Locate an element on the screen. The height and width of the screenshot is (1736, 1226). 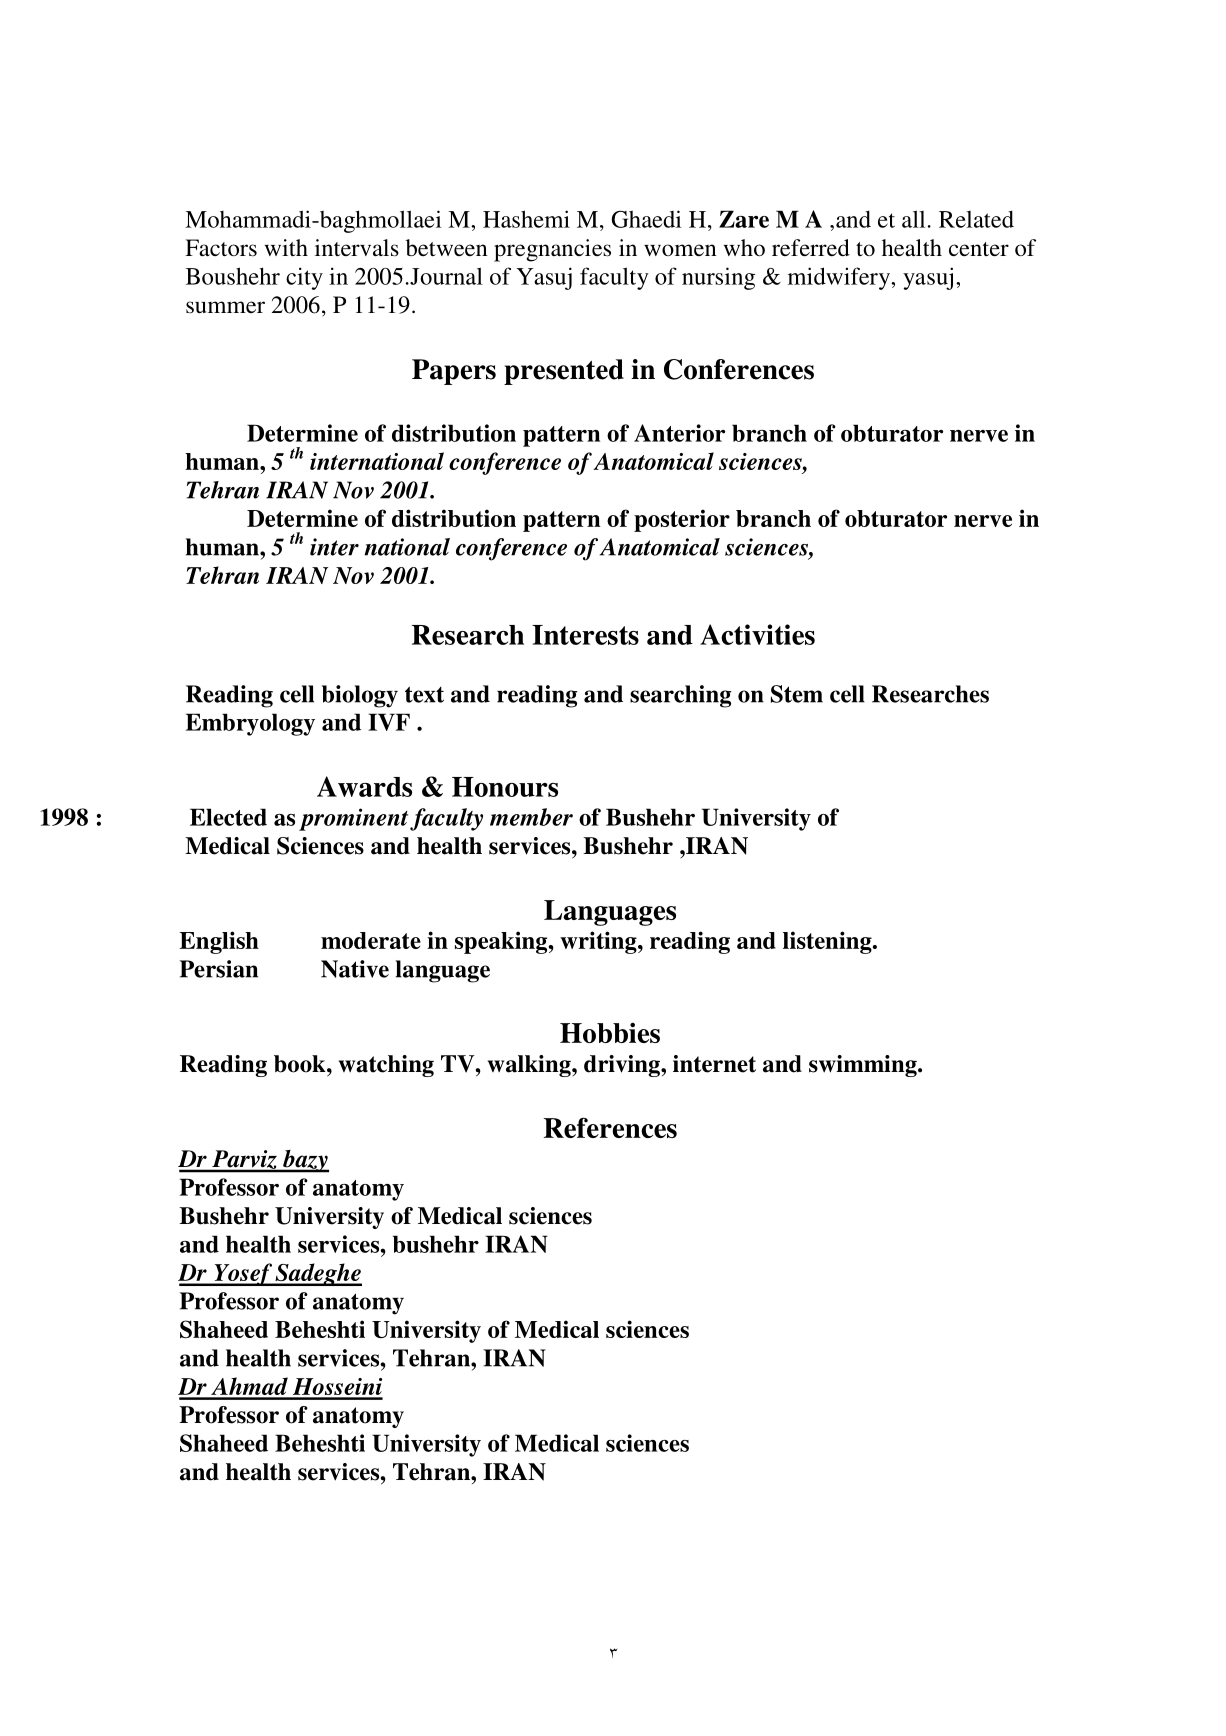
Yosef is located at coordinates (243, 1274).
